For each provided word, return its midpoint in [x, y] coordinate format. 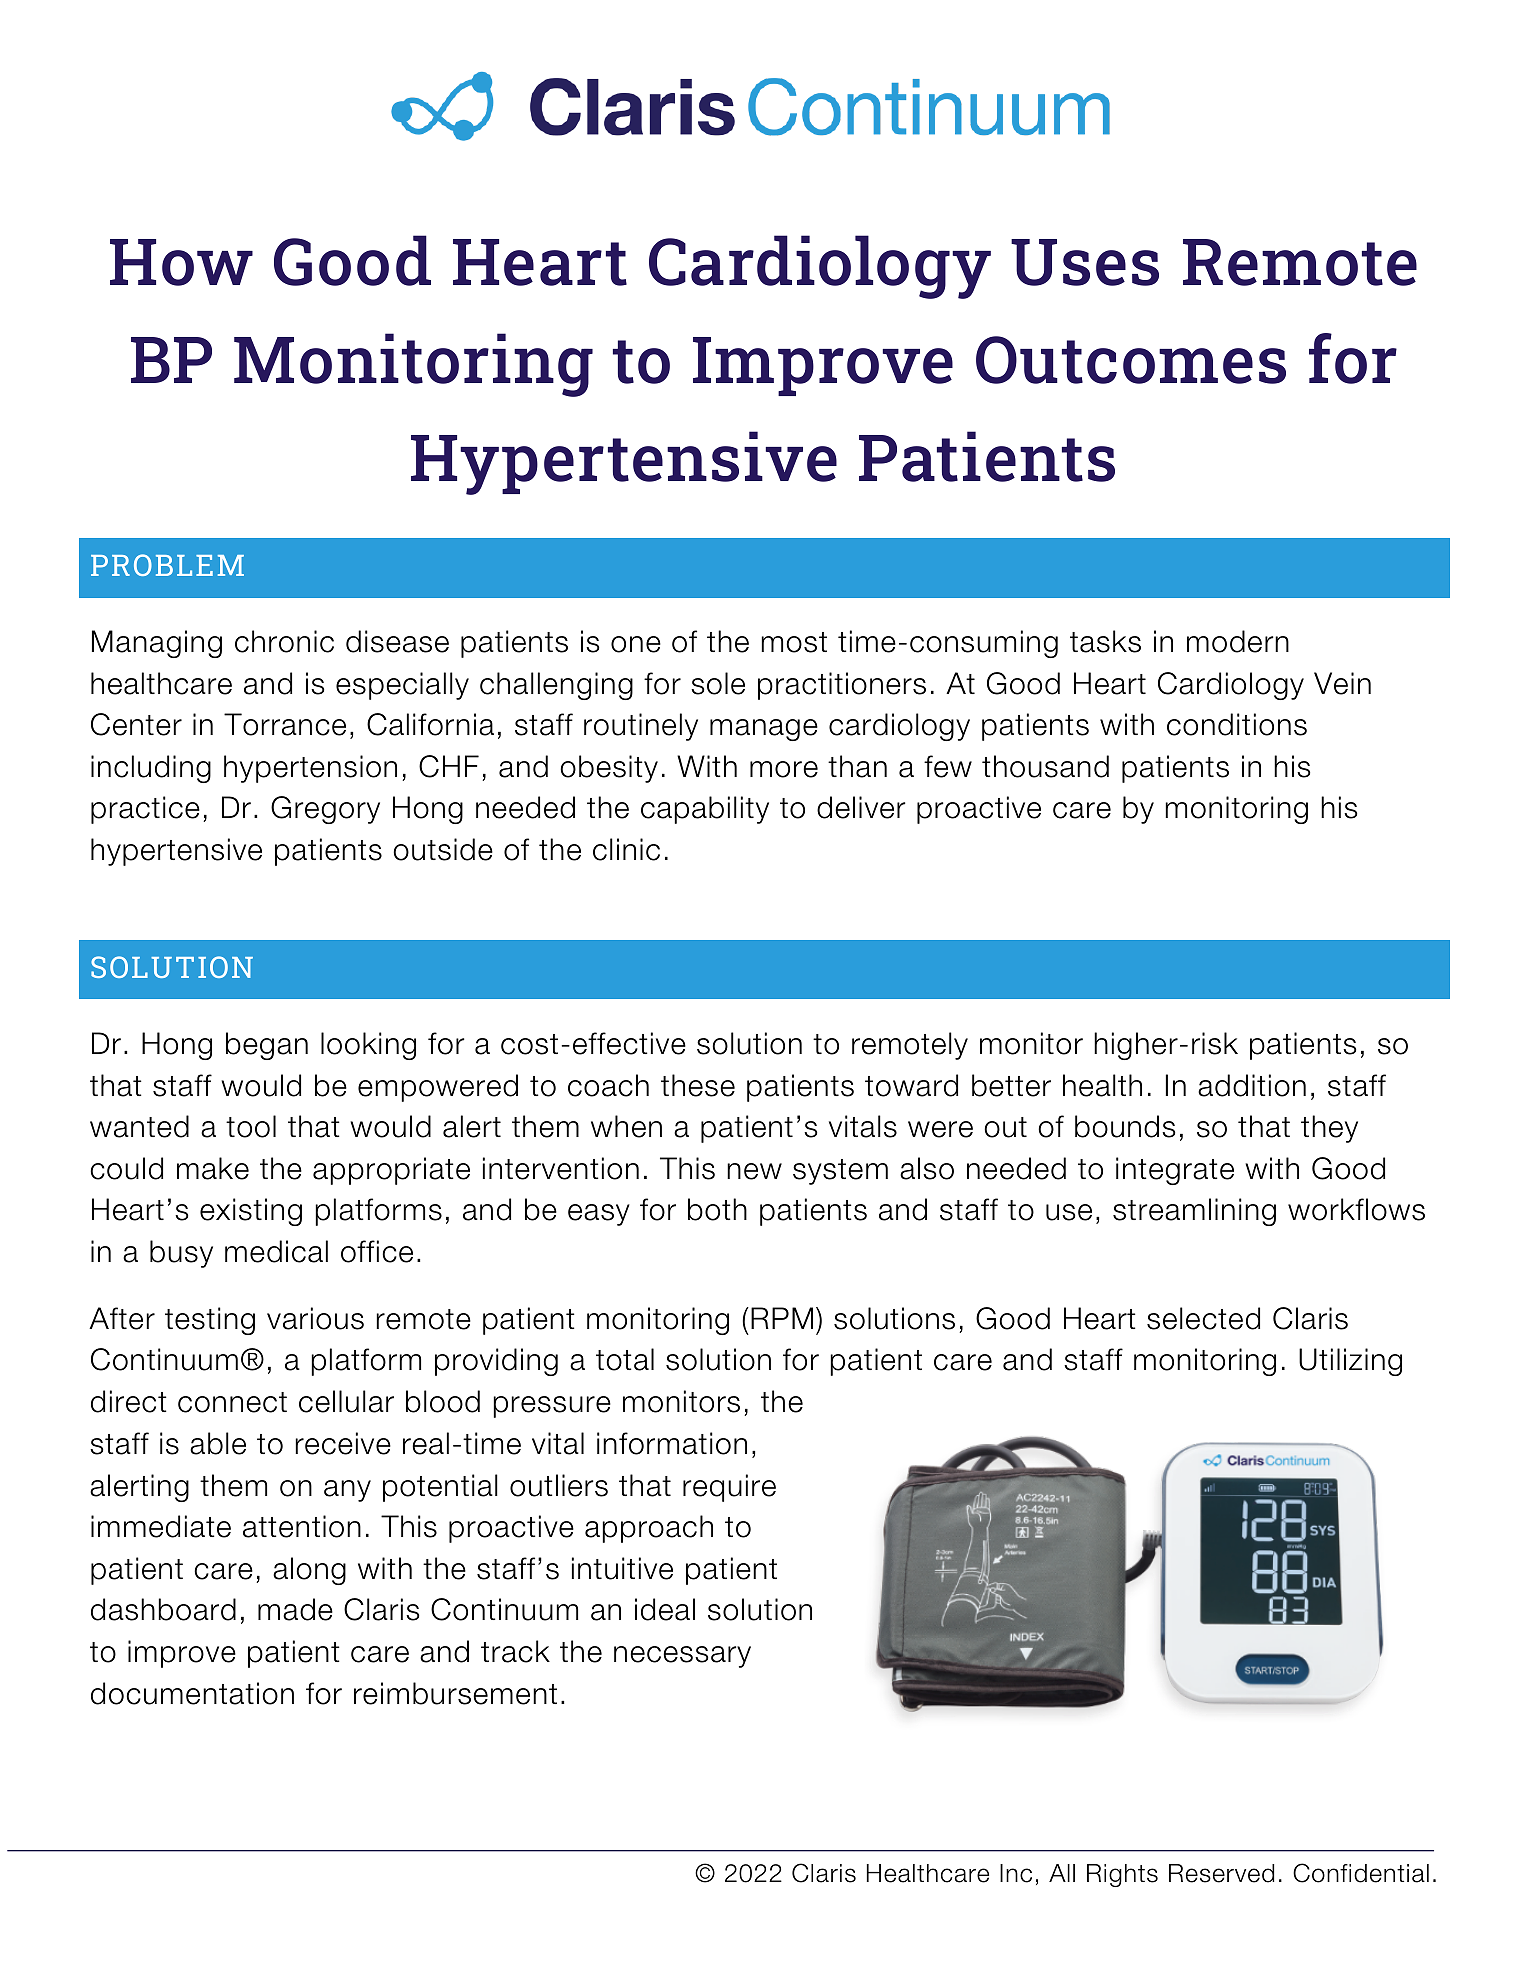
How [181, 262]
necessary [682, 1657]
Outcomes [1131, 360]
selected [1203, 1318]
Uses [1085, 262]
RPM [782, 1318]
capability [705, 810]
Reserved [1221, 1873]
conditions [1237, 724]
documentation [192, 1693]
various [315, 1318]
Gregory [325, 810]
